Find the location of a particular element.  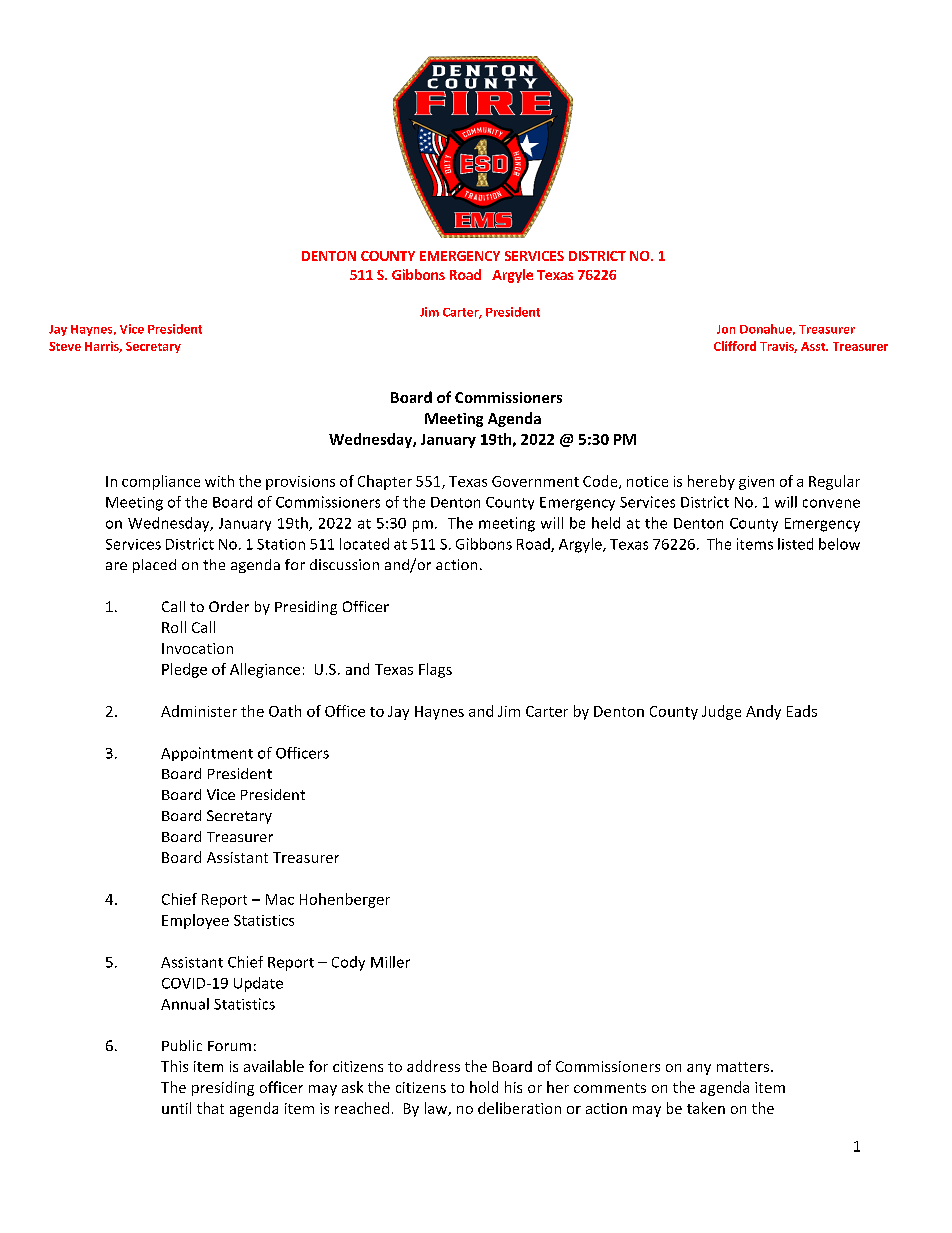

This is located at coordinates (174, 1066).
